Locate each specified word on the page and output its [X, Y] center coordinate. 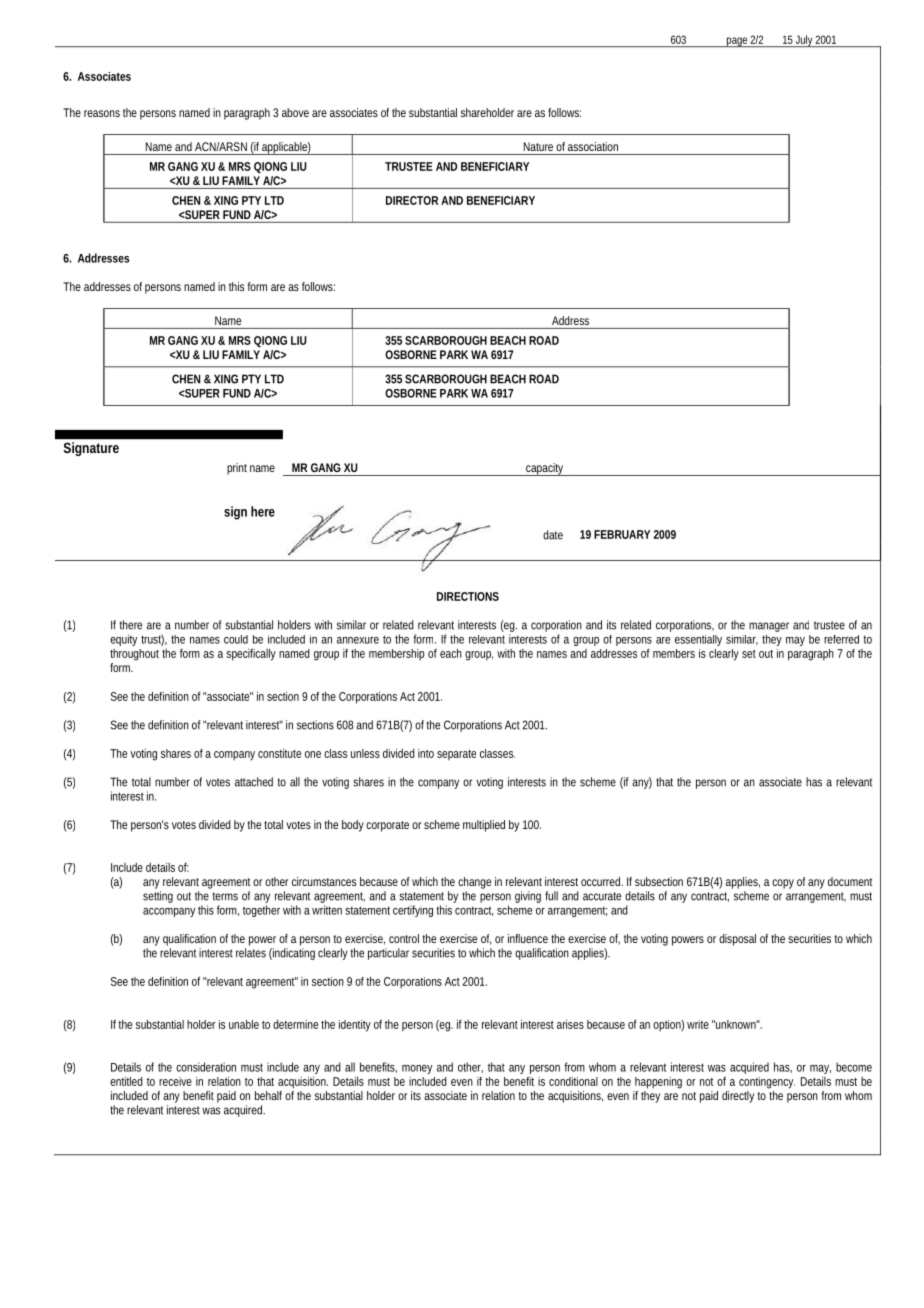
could [236, 639]
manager [769, 627]
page [737, 42]
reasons [102, 113]
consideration [206, 1067]
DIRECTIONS [468, 596]
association [593, 146]
